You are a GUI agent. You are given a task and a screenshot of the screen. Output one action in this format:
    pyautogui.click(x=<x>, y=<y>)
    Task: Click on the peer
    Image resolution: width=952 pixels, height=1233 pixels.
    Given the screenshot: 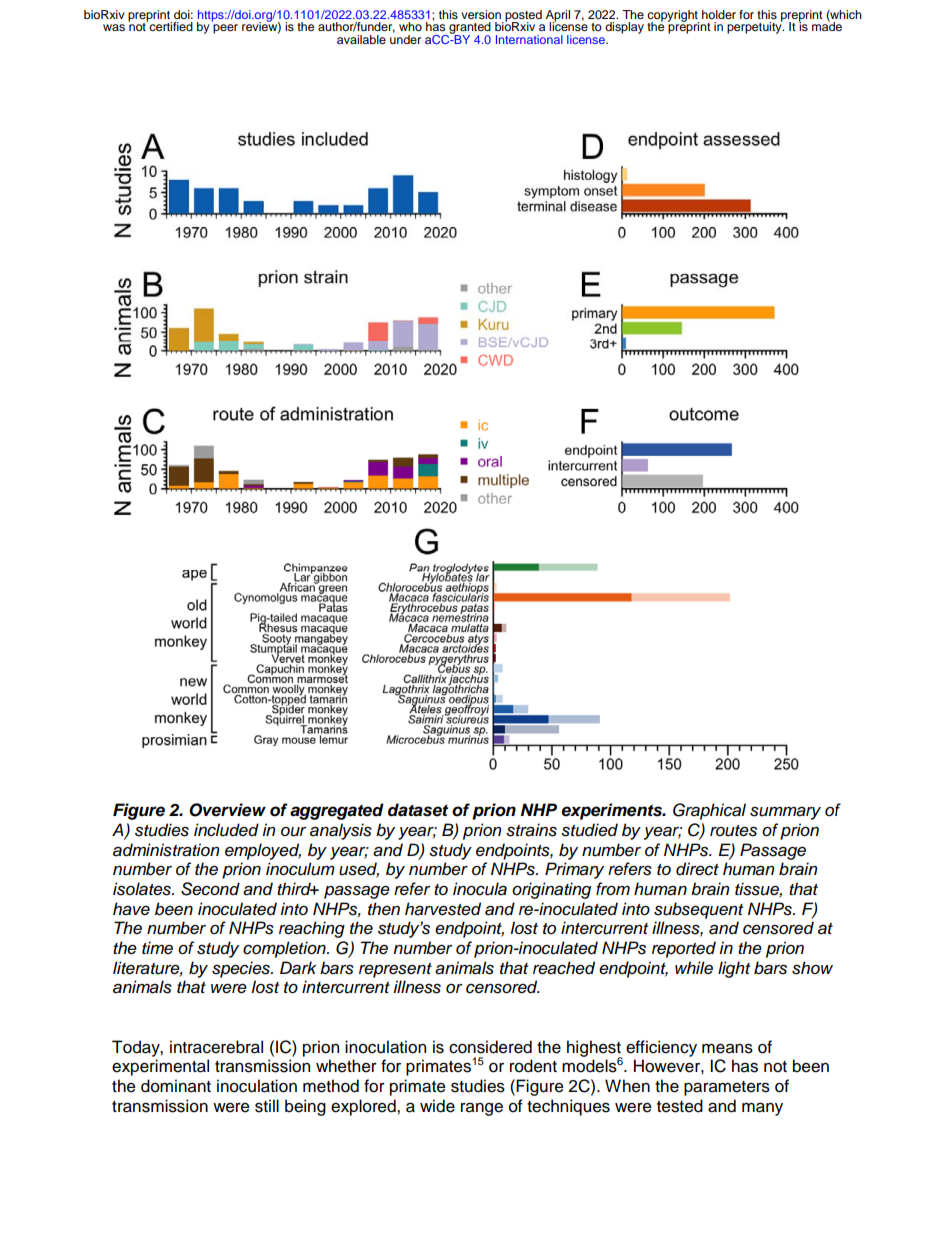 What is the action you would take?
    pyautogui.click(x=225, y=29)
